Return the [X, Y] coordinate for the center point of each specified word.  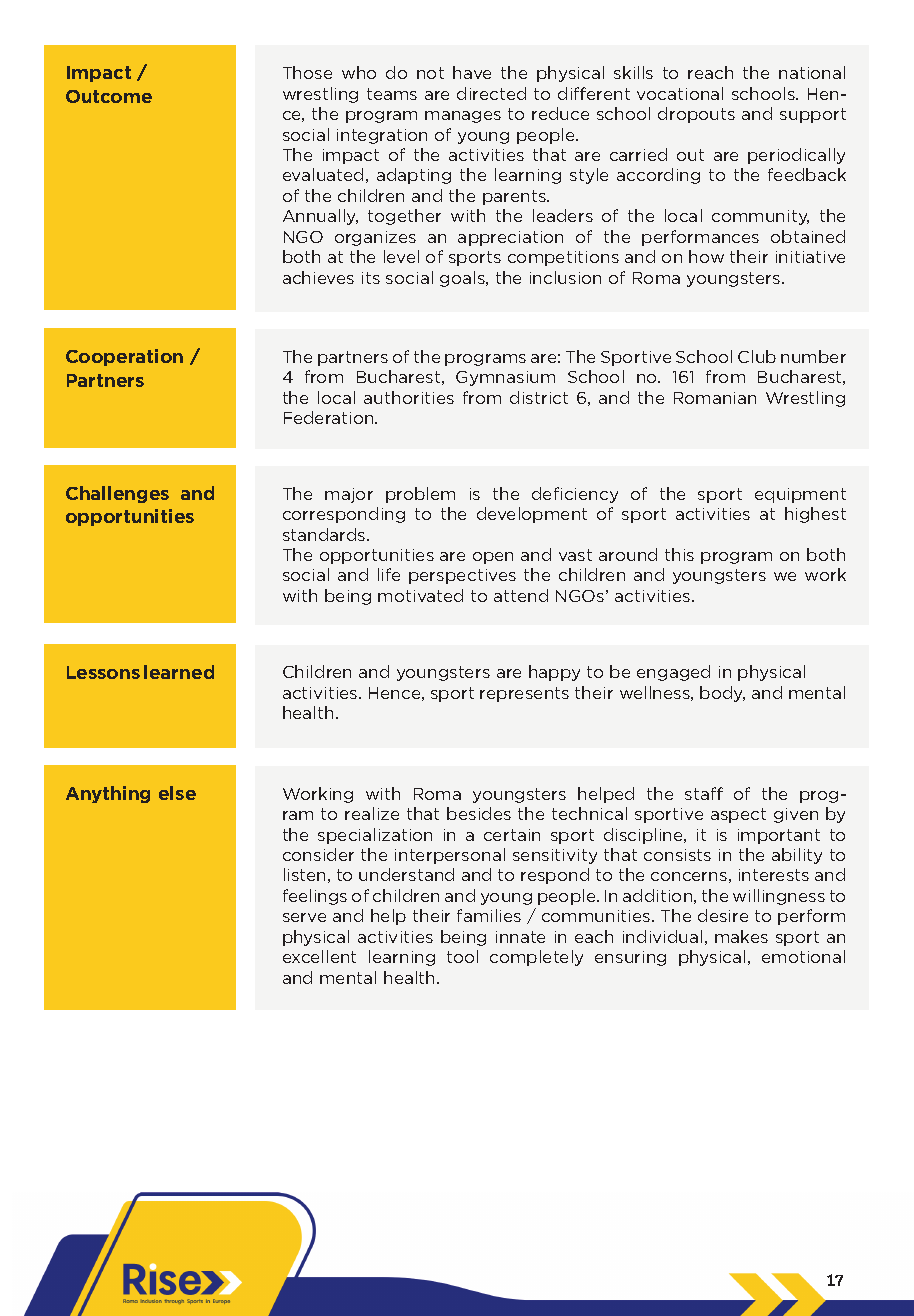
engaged [673, 673]
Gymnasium [505, 378]
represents [524, 694]
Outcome [109, 96]
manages [463, 117]
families [489, 915]
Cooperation [124, 357]
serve [304, 917]
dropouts [696, 115]
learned [179, 672]
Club [757, 356]
